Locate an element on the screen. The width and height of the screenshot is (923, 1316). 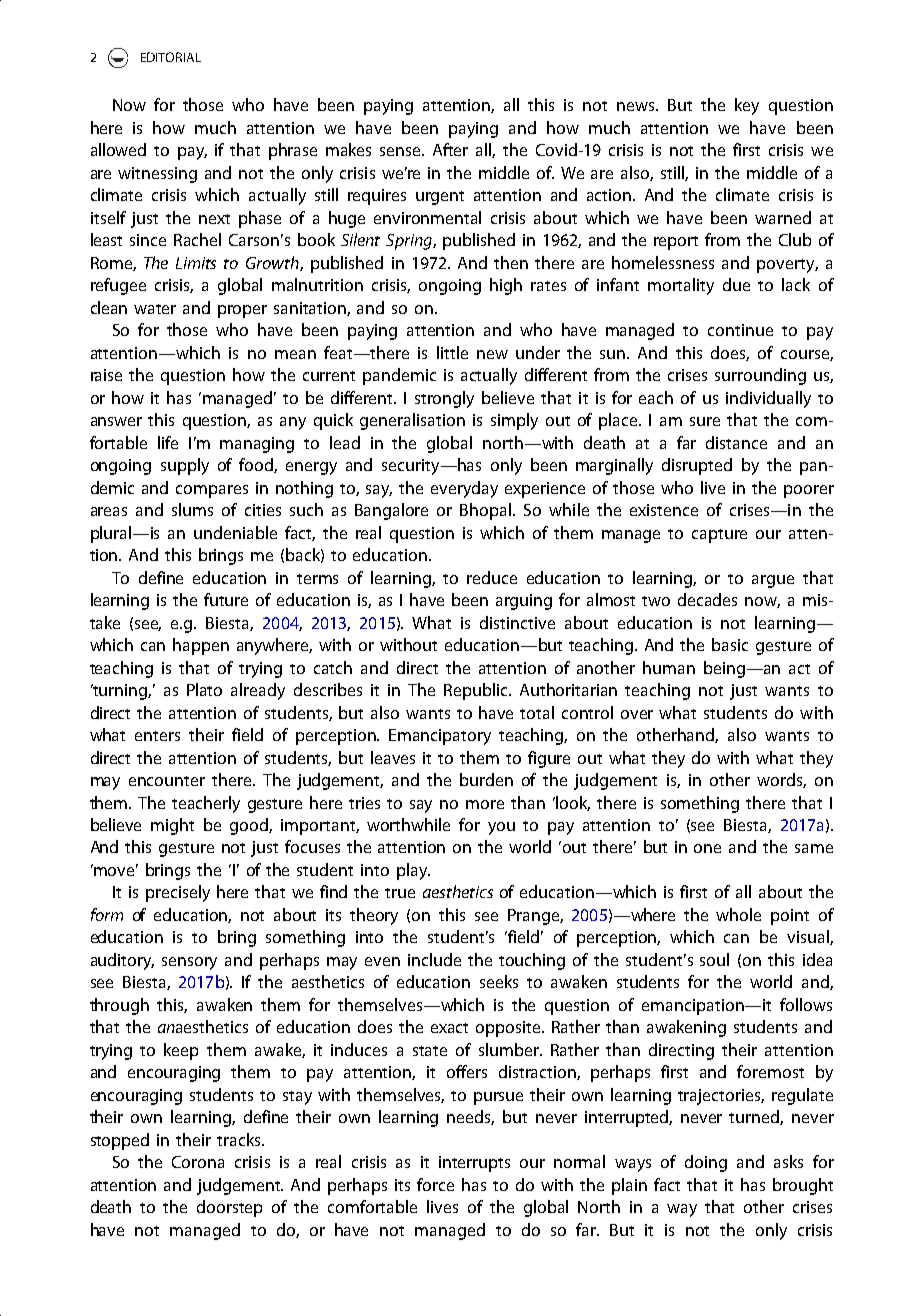
more is located at coordinates (485, 804).
